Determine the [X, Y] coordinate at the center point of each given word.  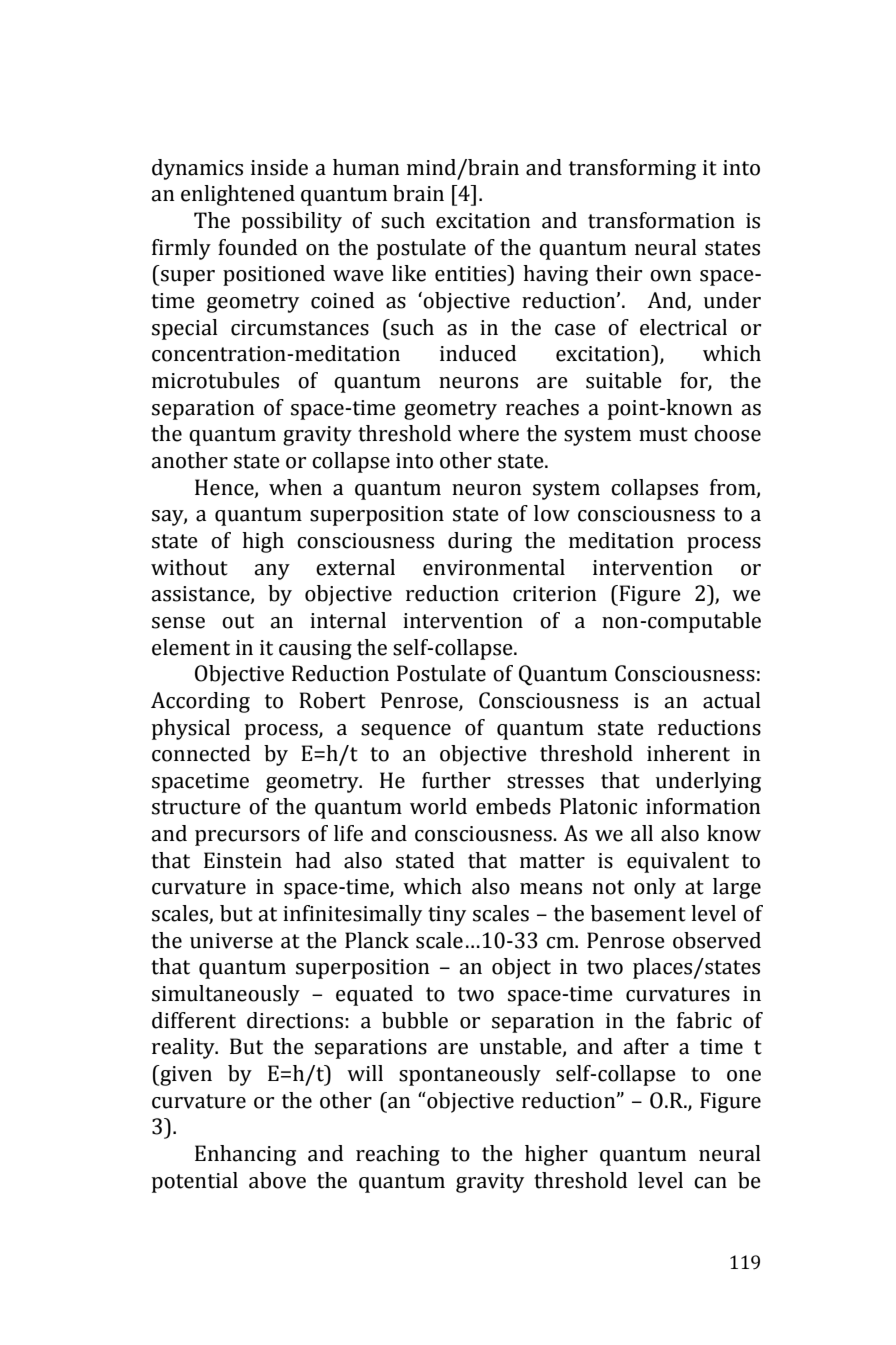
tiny [447, 916]
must [663, 434]
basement [638, 913]
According [200, 702]
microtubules [215, 380]
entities [472, 273]
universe [231, 941]
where [488, 433]
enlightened [238, 195]
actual [732, 700]
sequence [406, 732]
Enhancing [245, 1155]
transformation [661, 220]
